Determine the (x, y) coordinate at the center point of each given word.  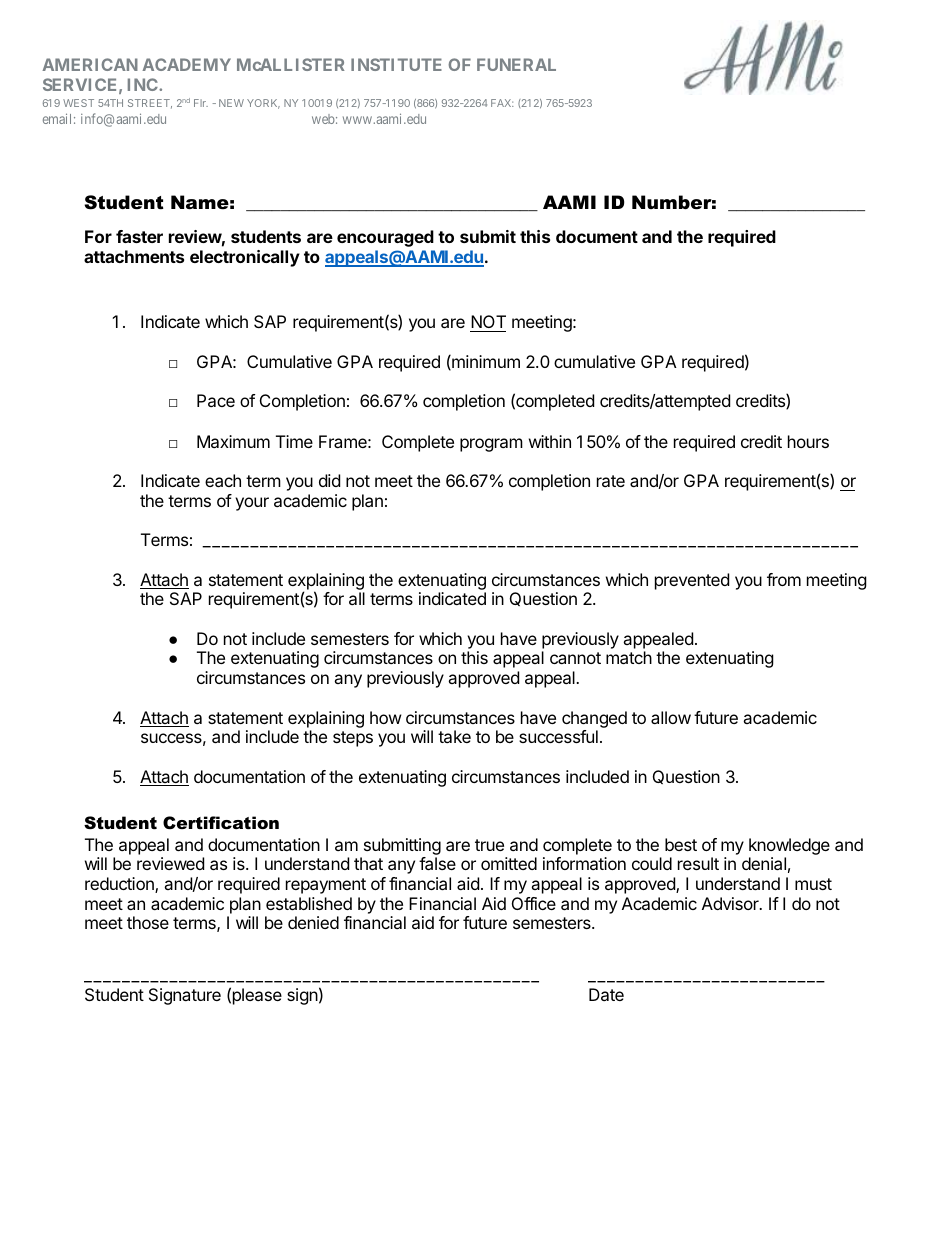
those (148, 922)
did (329, 480)
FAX (502, 103)
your (252, 504)
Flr (201, 103)
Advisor (731, 903)
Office (534, 903)
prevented (692, 581)
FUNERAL (516, 64)
